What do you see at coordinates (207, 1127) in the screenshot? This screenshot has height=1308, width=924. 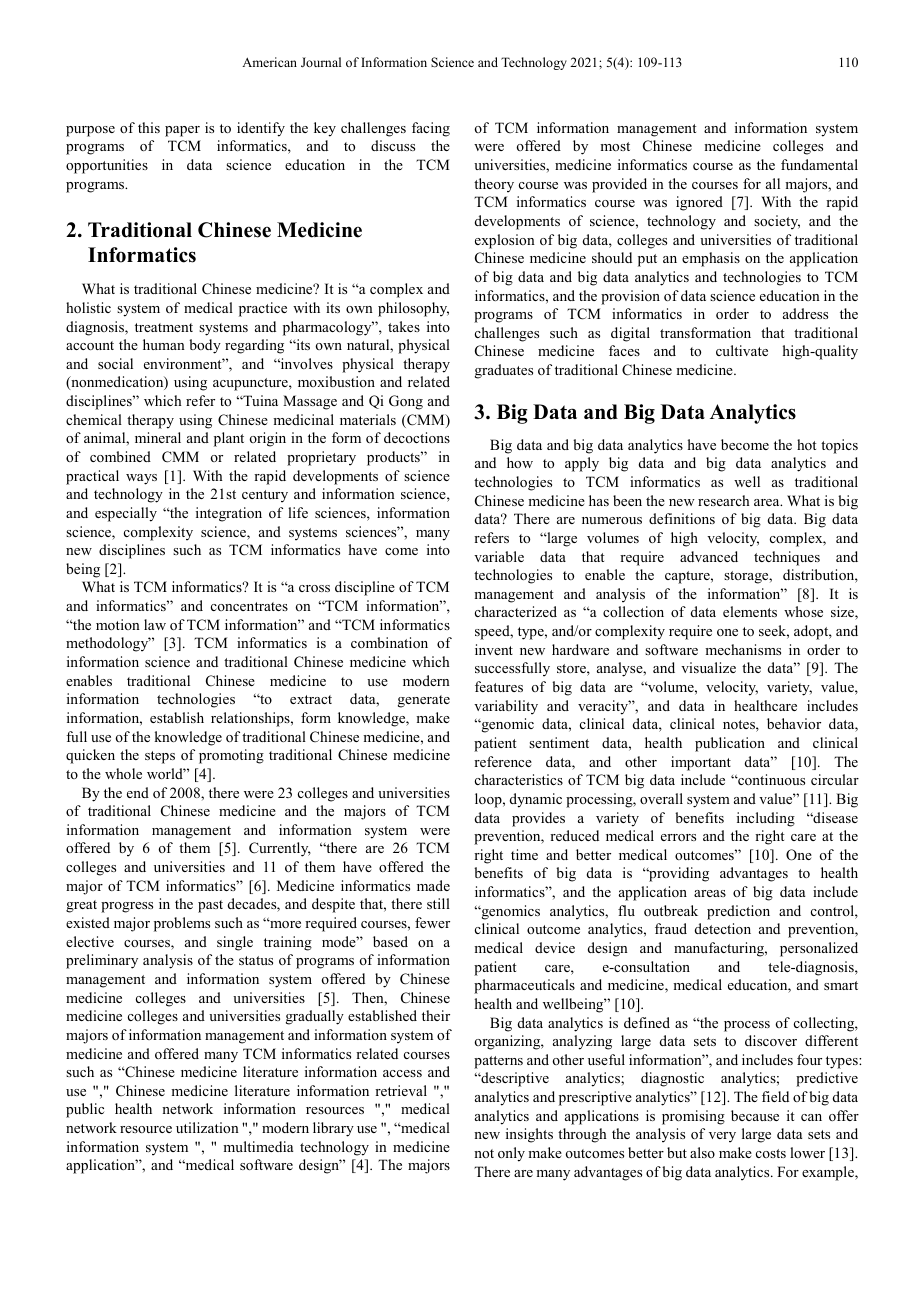 I see `utilization` at bounding box center [207, 1127].
